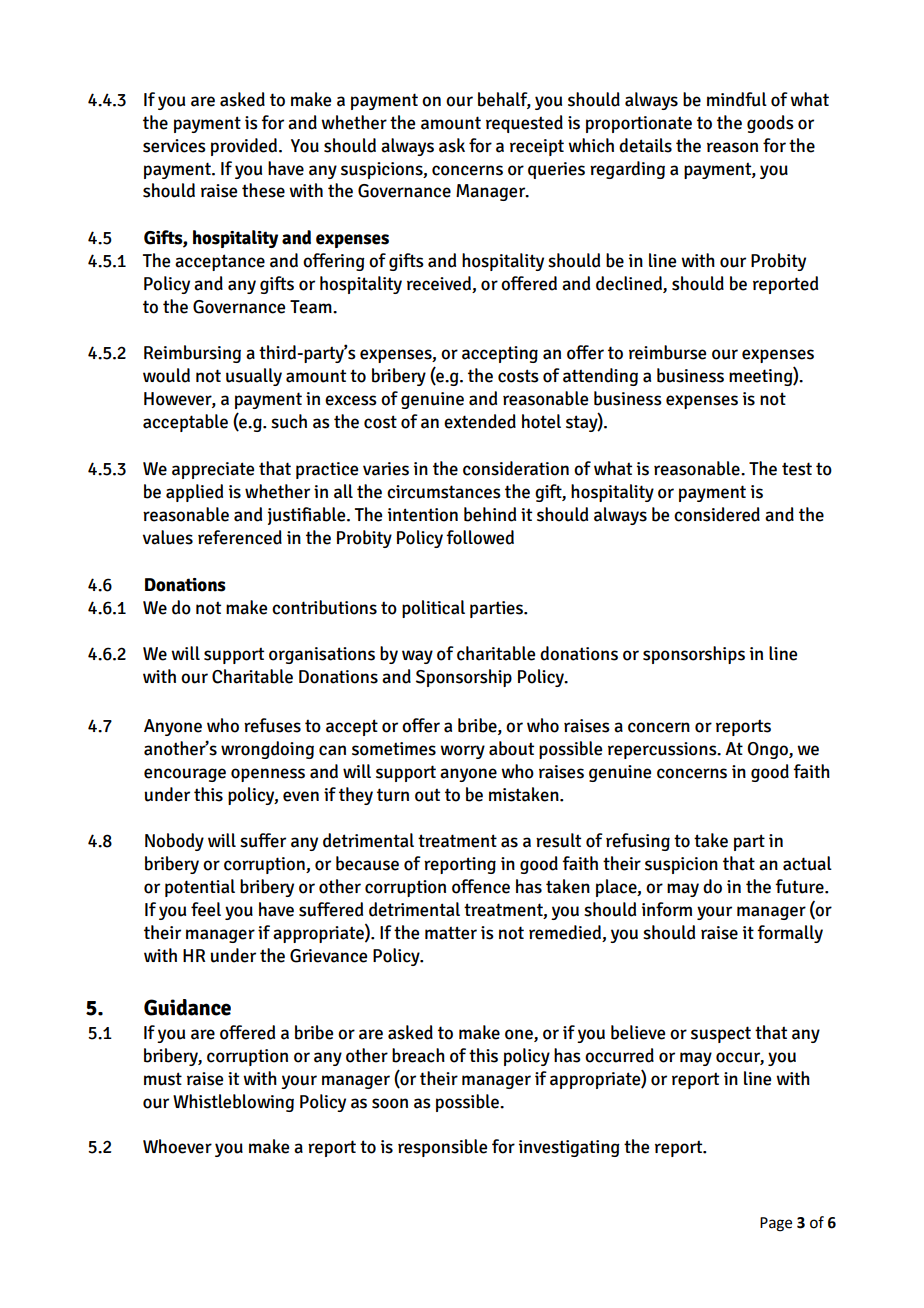  Describe the element at coordinates (737, 99) in the screenshot. I see `mindful` at that location.
